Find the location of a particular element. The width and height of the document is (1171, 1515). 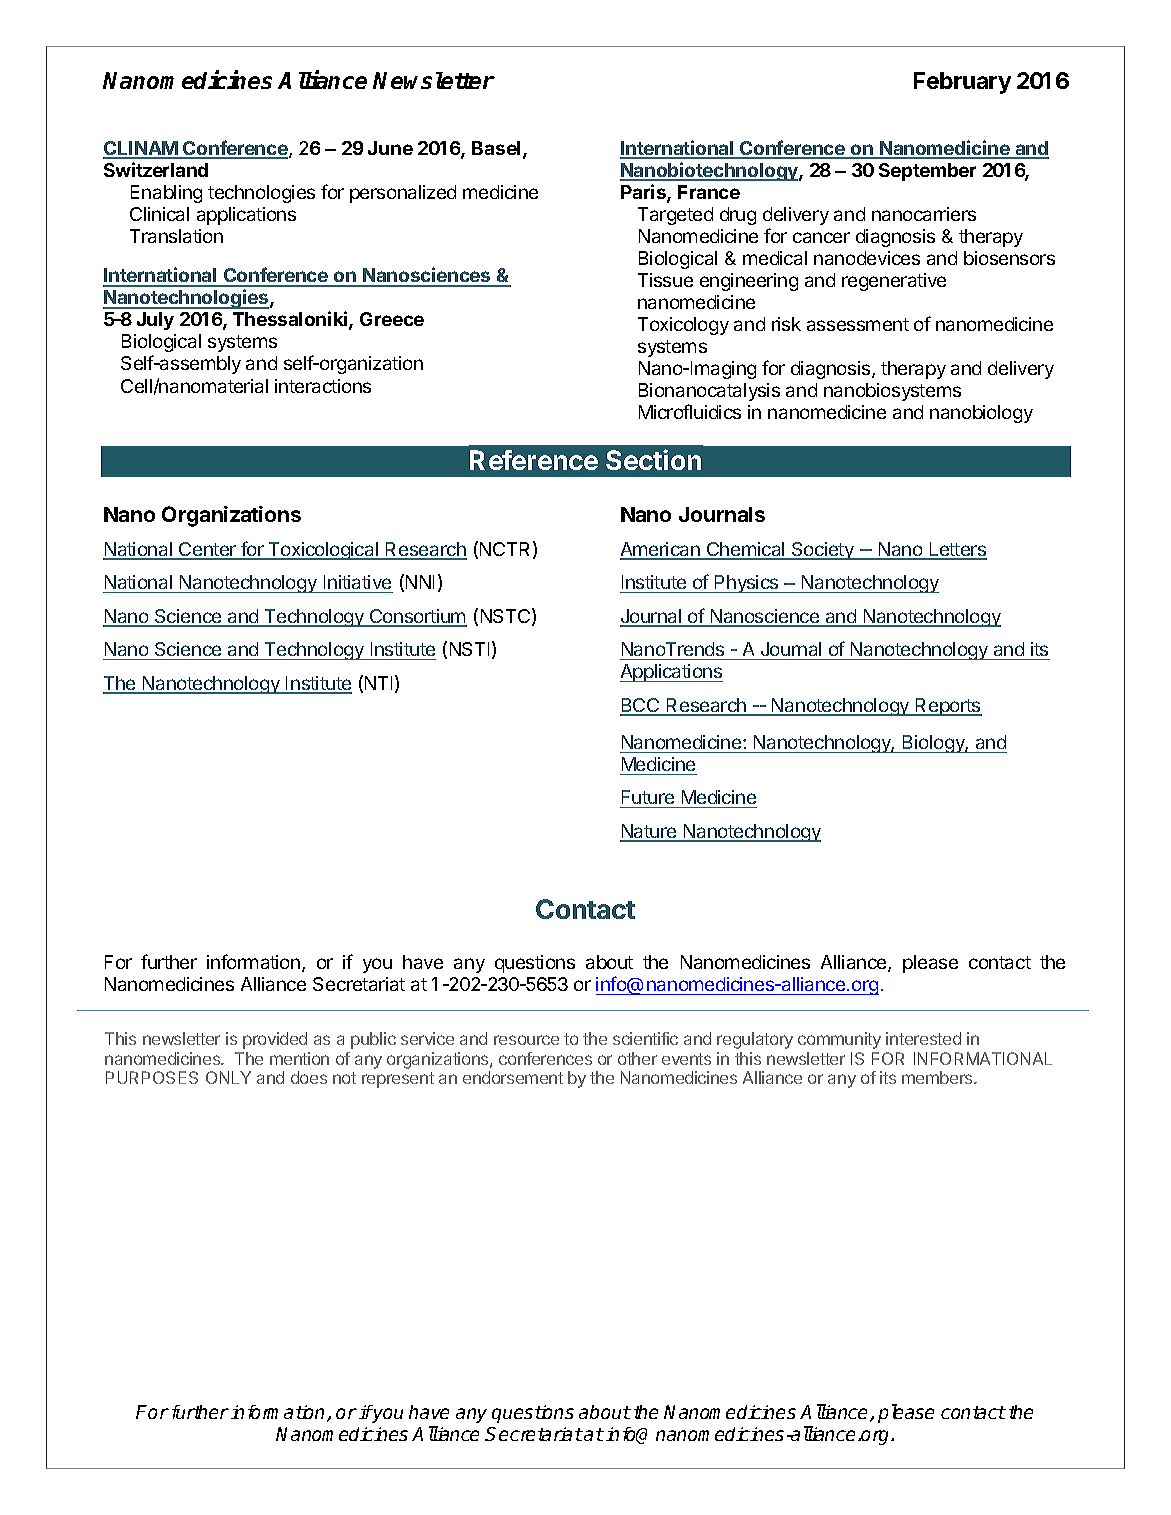

February is located at coordinates (962, 83).
